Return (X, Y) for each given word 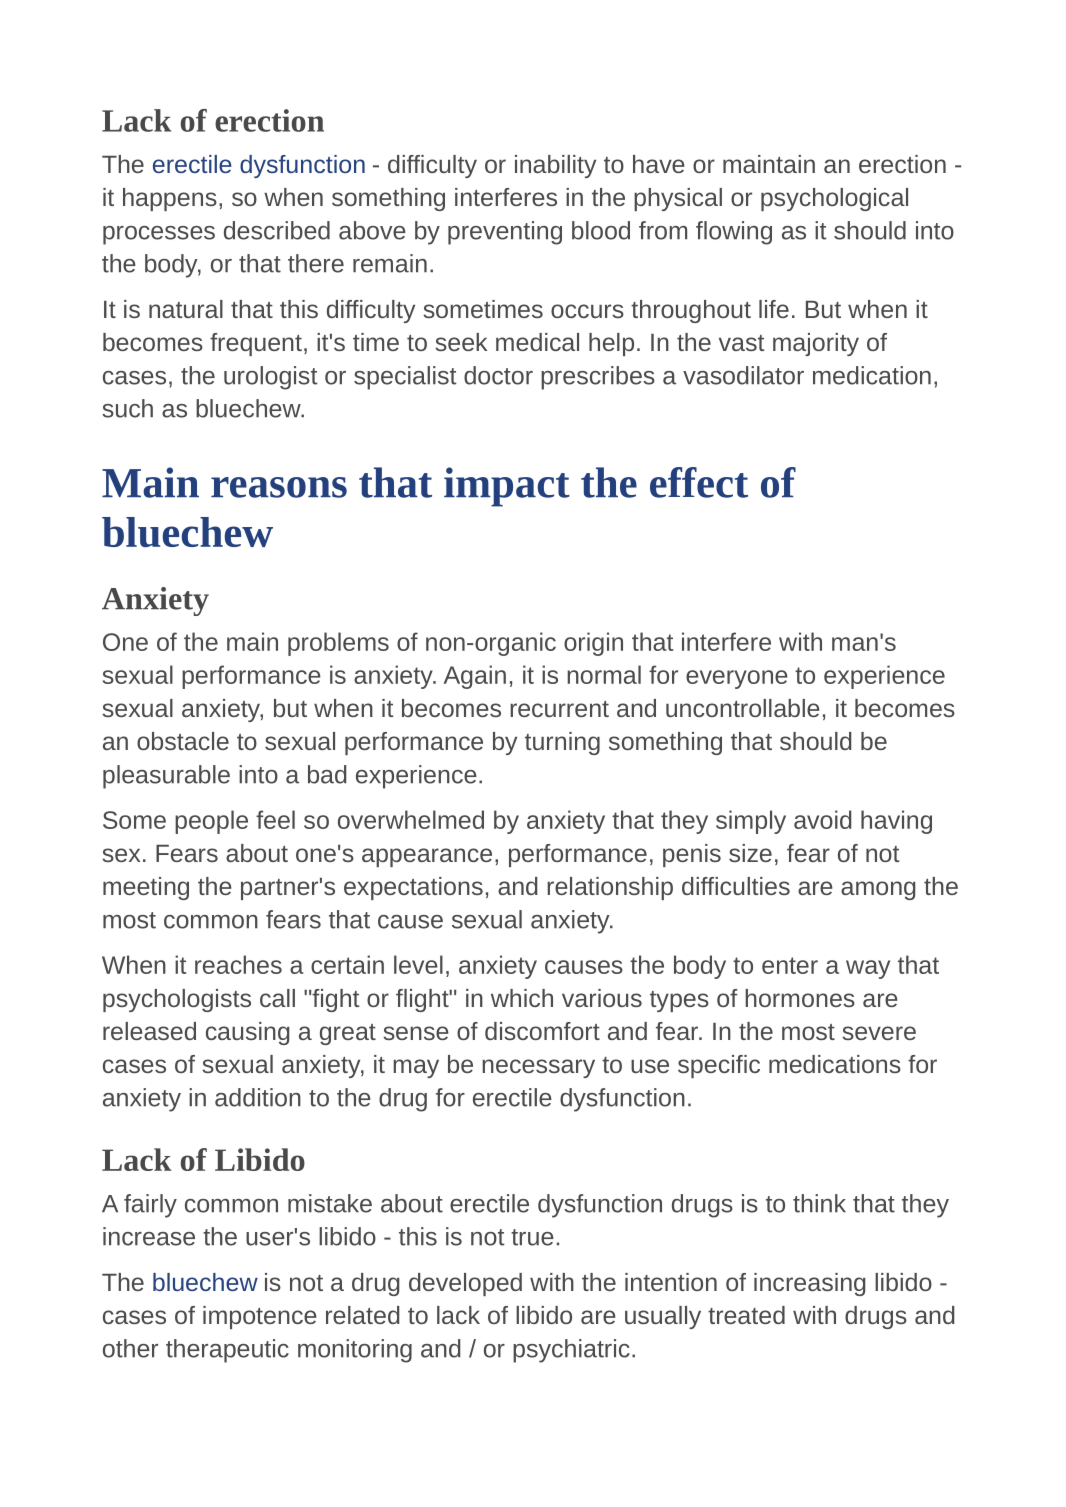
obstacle (183, 741)
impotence (260, 1317)
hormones (800, 998)
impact (507, 487)
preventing (505, 233)
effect (699, 482)
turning (562, 743)
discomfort (542, 1031)
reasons (279, 487)
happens (170, 199)
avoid (822, 819)
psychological (834, 199)
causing (248, 1033)
